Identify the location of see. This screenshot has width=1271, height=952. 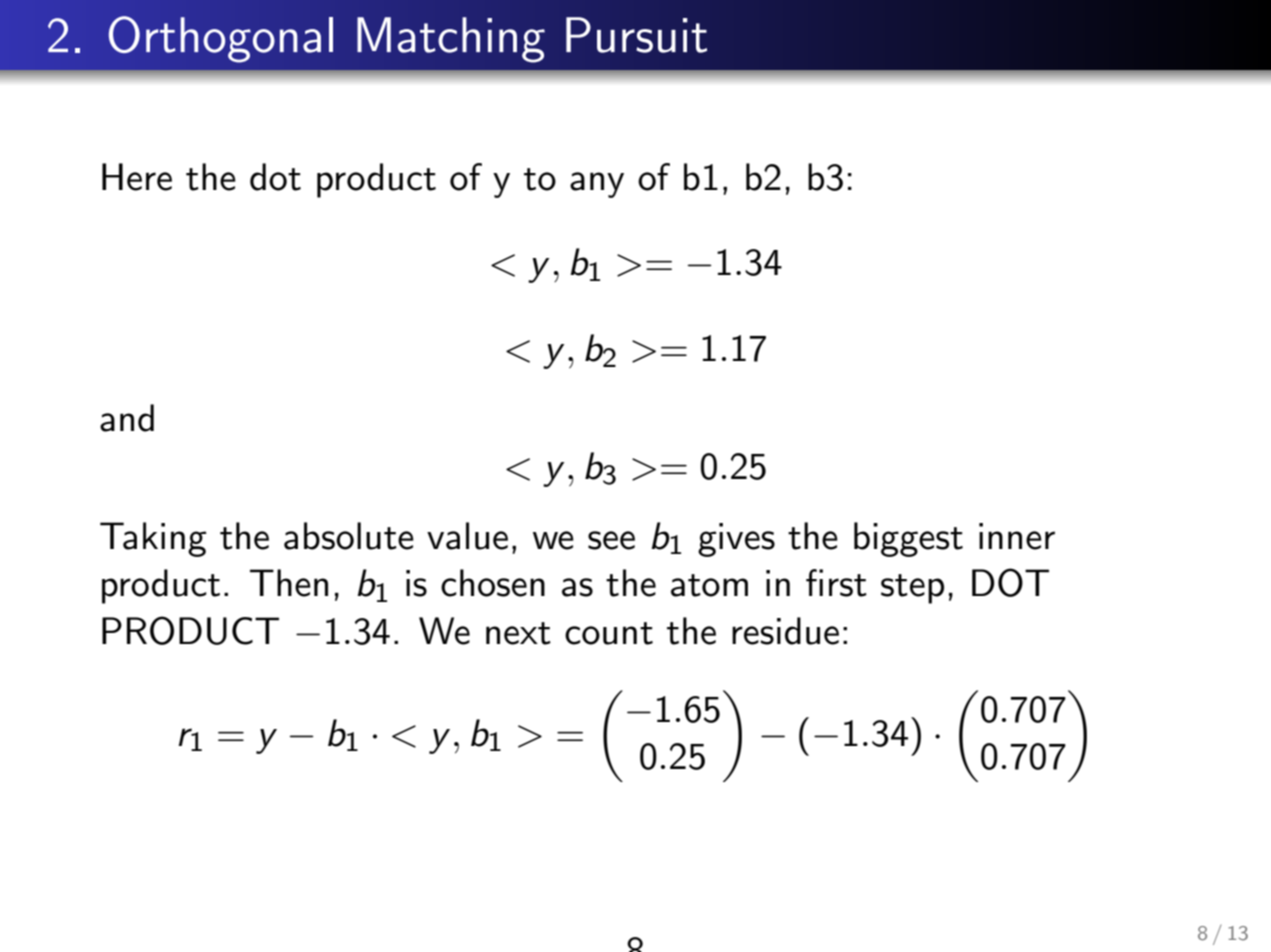
(611, 540).
